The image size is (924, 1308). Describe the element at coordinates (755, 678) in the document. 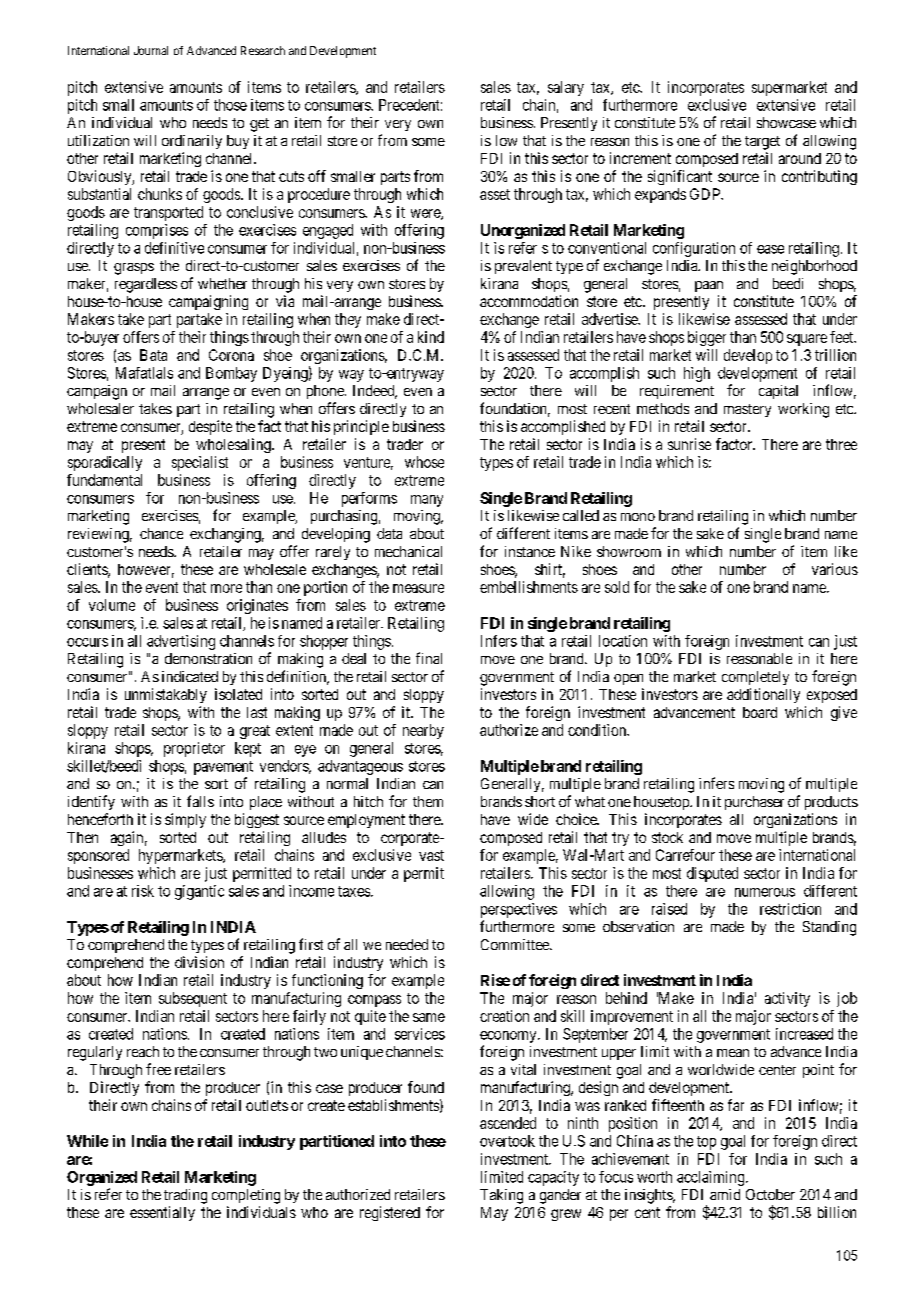

I see `completely` at that location.
